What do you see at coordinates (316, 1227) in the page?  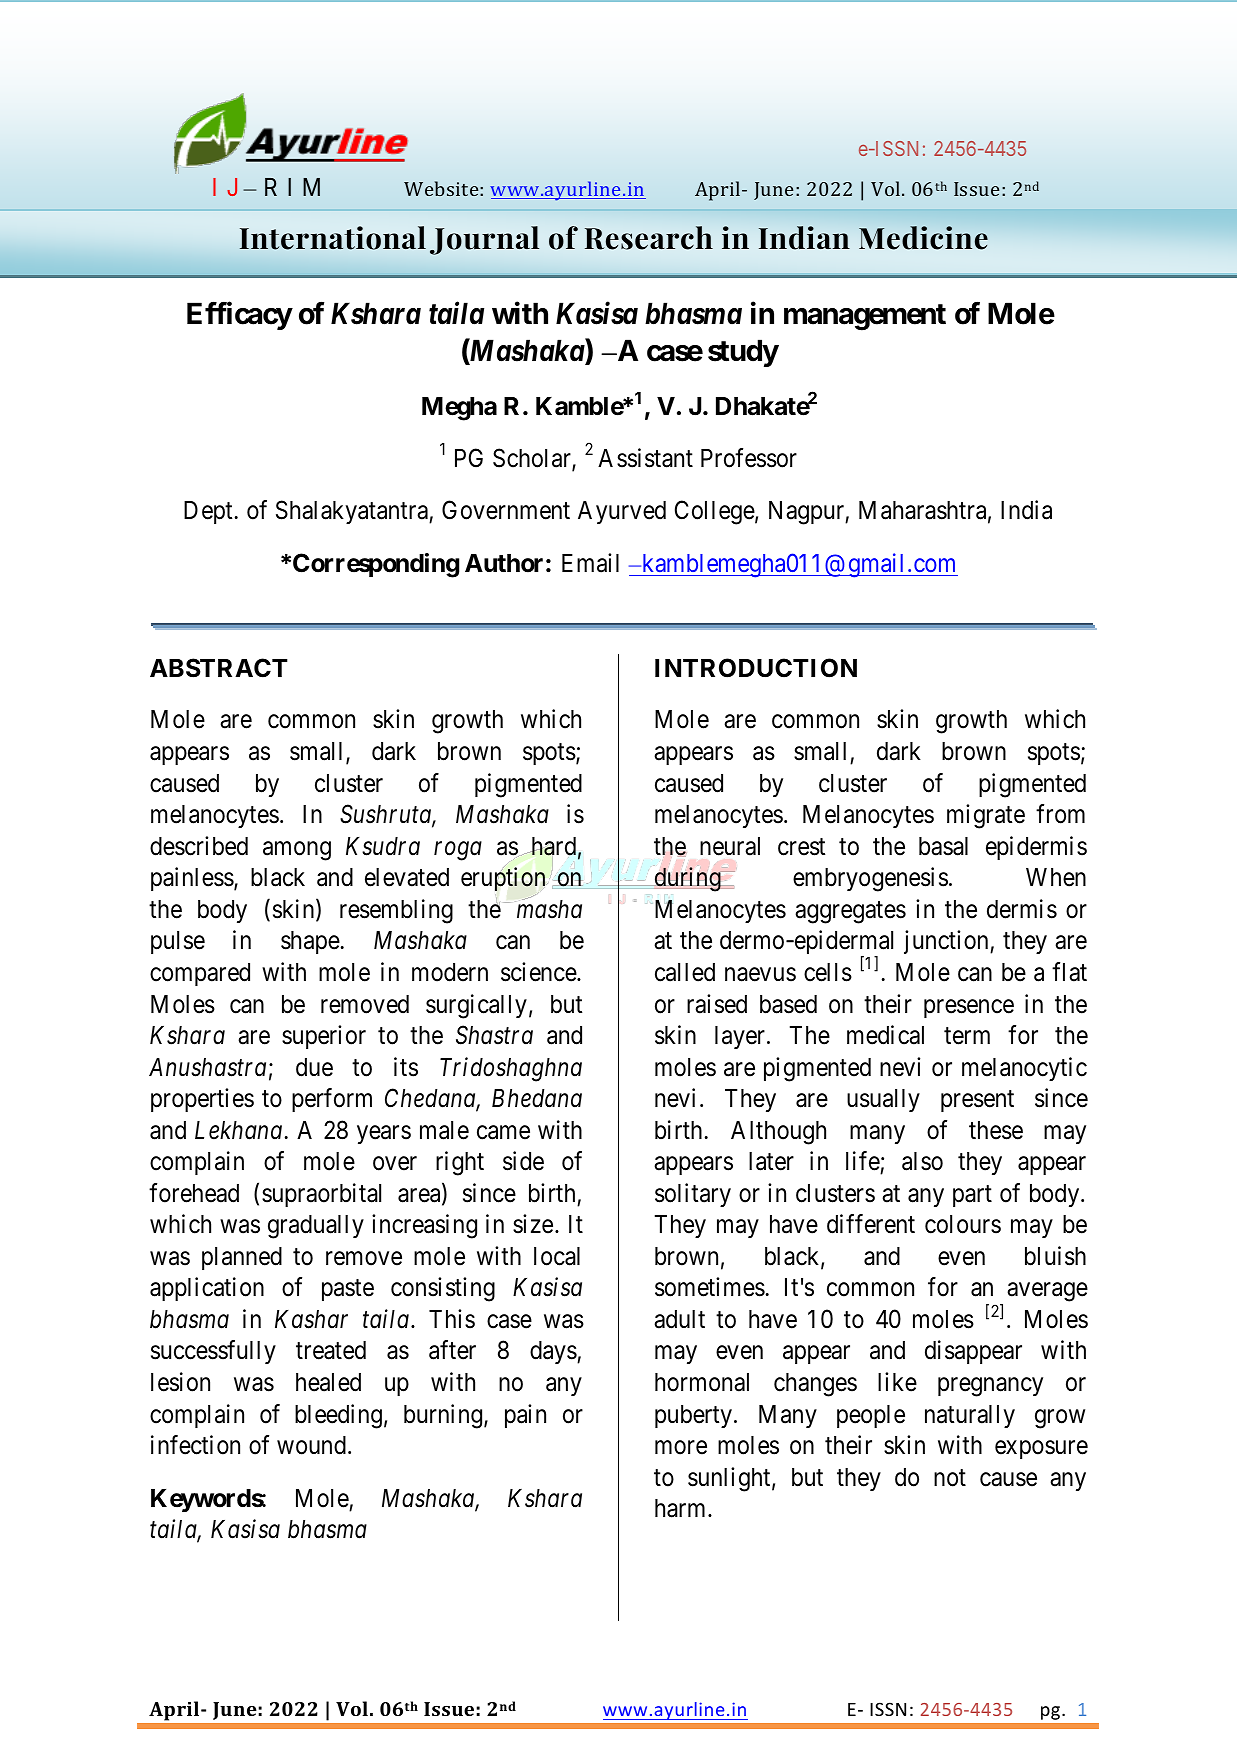 I see `gradually` at bounding box center [316, 1227].
